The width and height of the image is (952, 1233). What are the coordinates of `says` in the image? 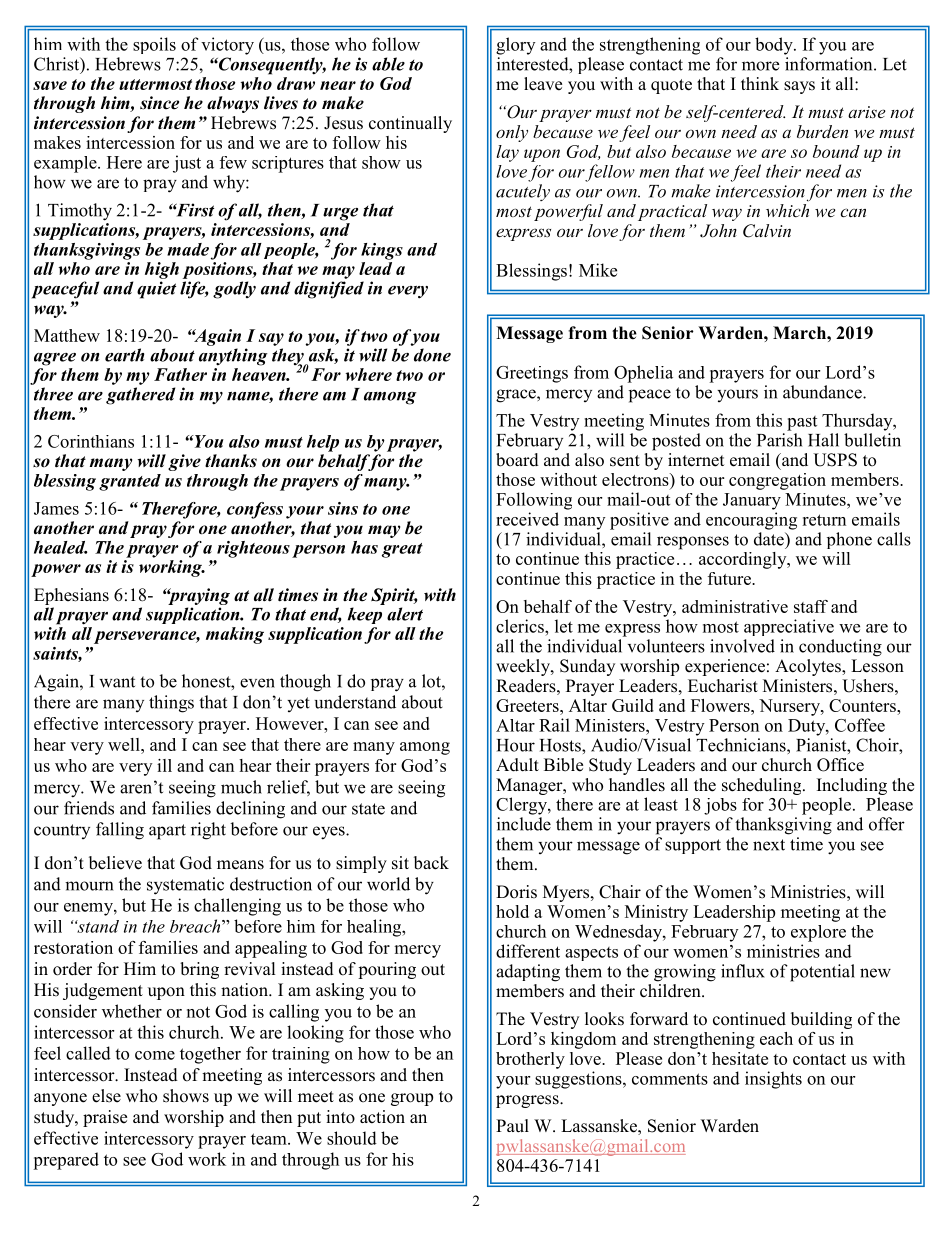 It's located at (799, 87).
